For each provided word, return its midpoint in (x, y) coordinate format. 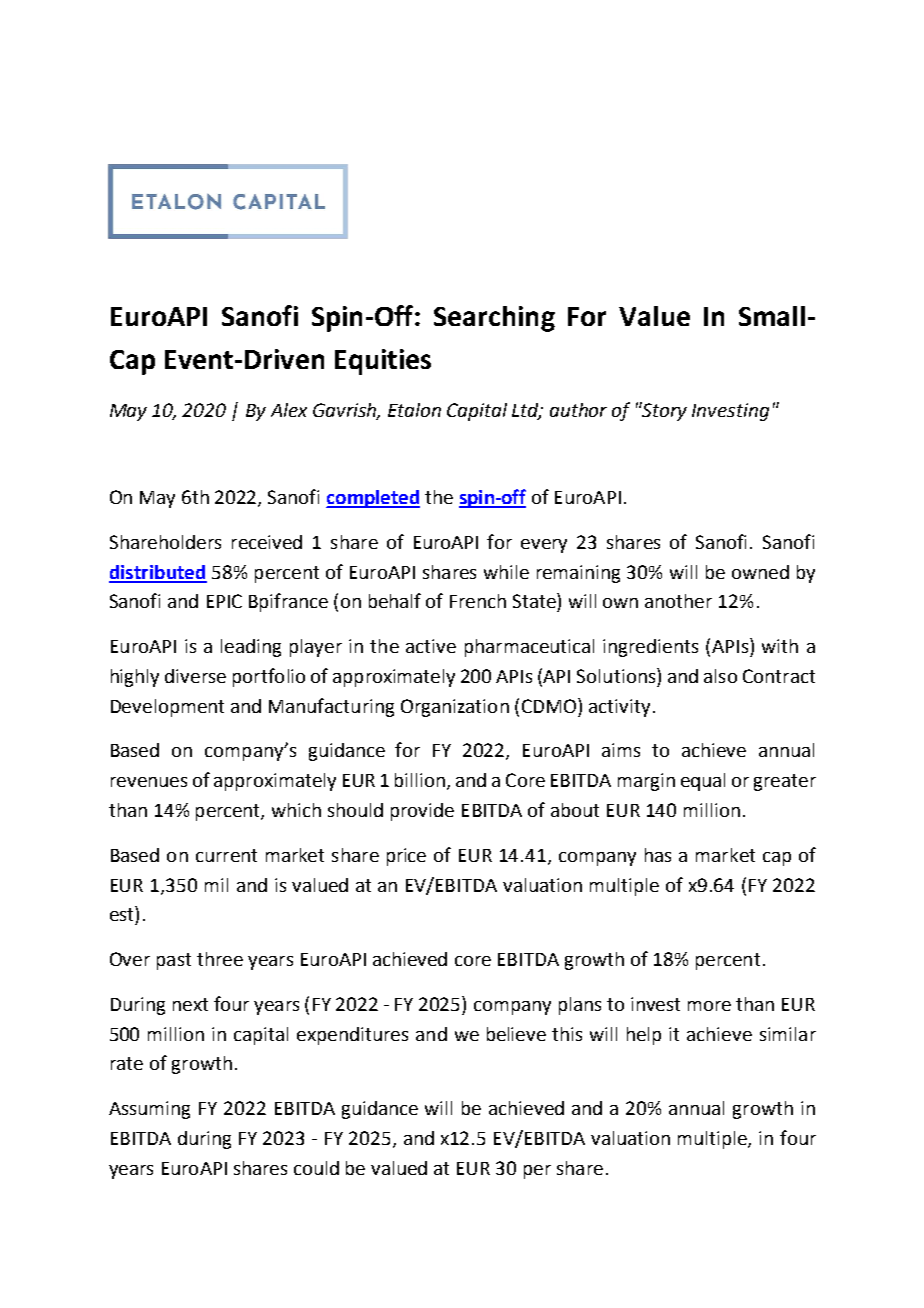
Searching (494, 319)
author (578, 410)
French (478, 601)
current (226, 855)
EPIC (224, 601)
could (316, 1168)
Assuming (149, 1110)
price (406, 857)
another (678, 601)
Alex (289, 410)
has (658, 855)
